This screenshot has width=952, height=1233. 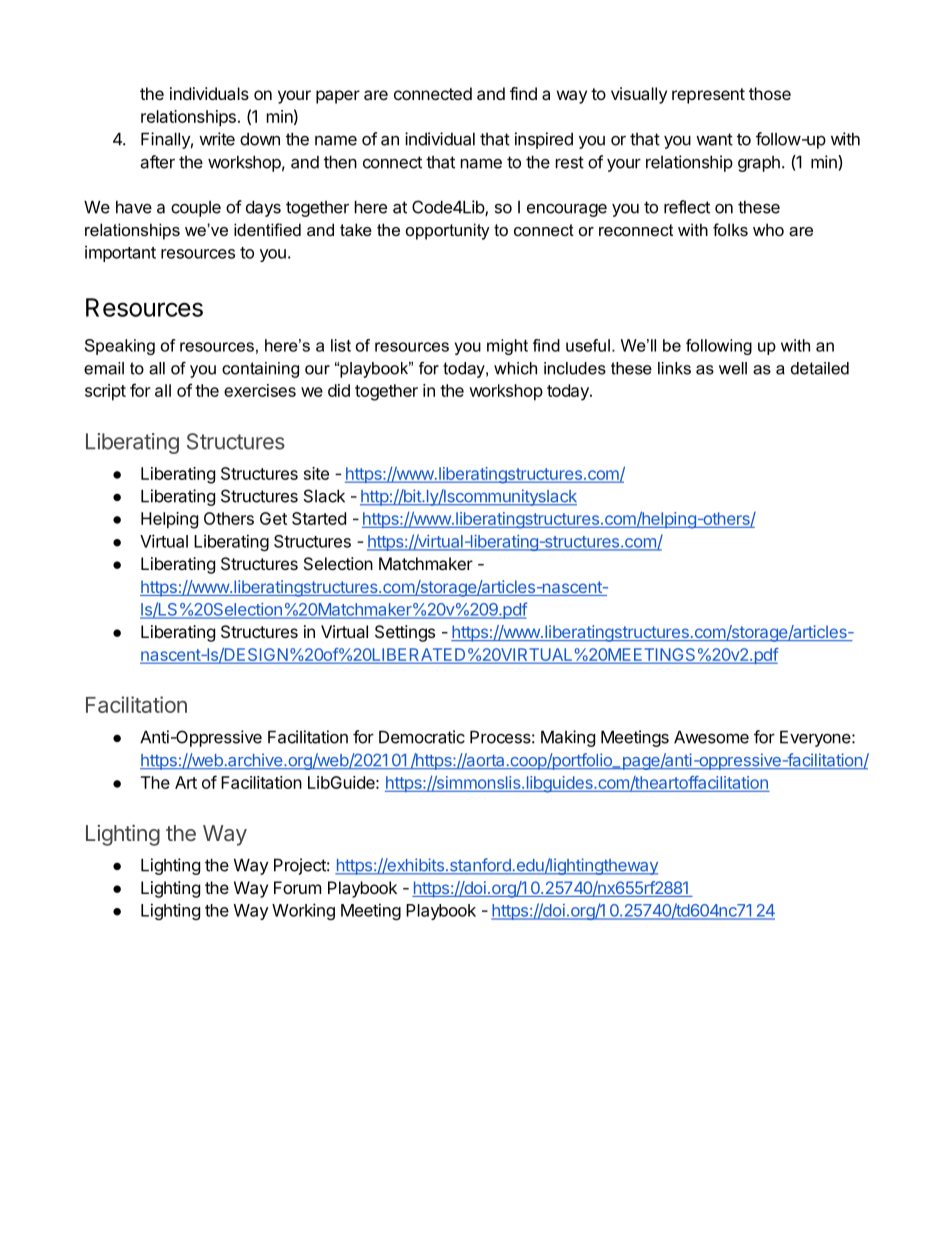 What do you see at coordinates (515, 368) in the screenshot?
I see `which` at bounding box center [515, 368].
